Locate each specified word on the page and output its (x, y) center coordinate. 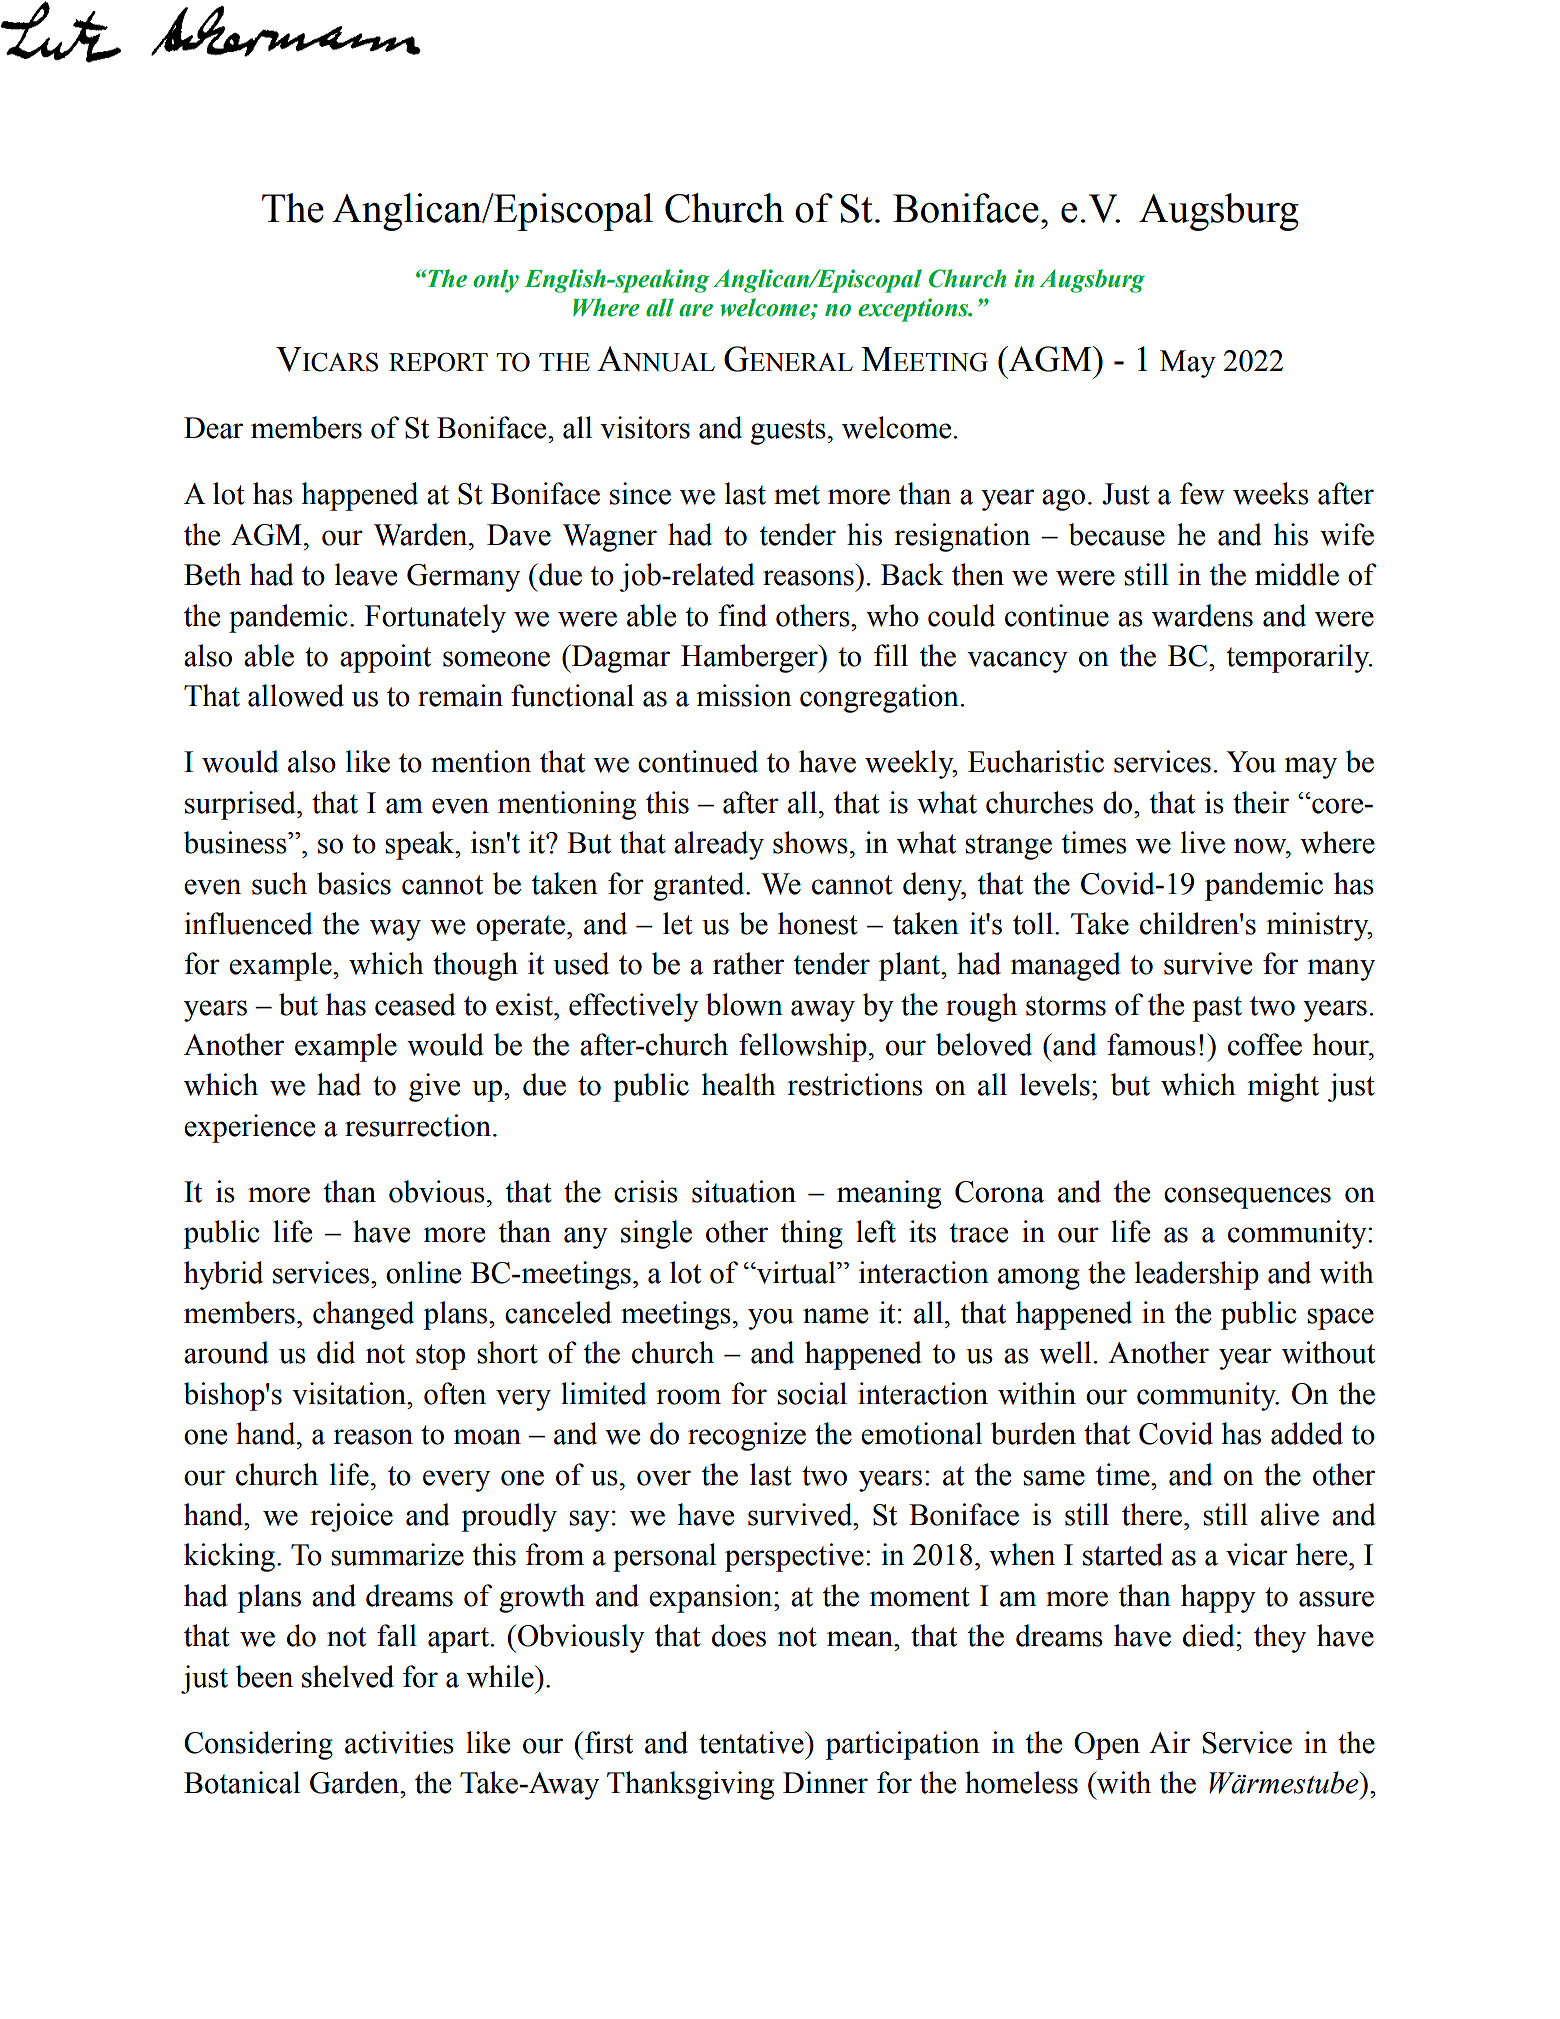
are (696, 310)
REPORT (438, 362)
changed (363, 1315)
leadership (1197, 1275)
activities (399, 1742)
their (1261, 802)
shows (810, 842)
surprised (241, 805)
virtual (796, 1272)
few (1202, 493)
